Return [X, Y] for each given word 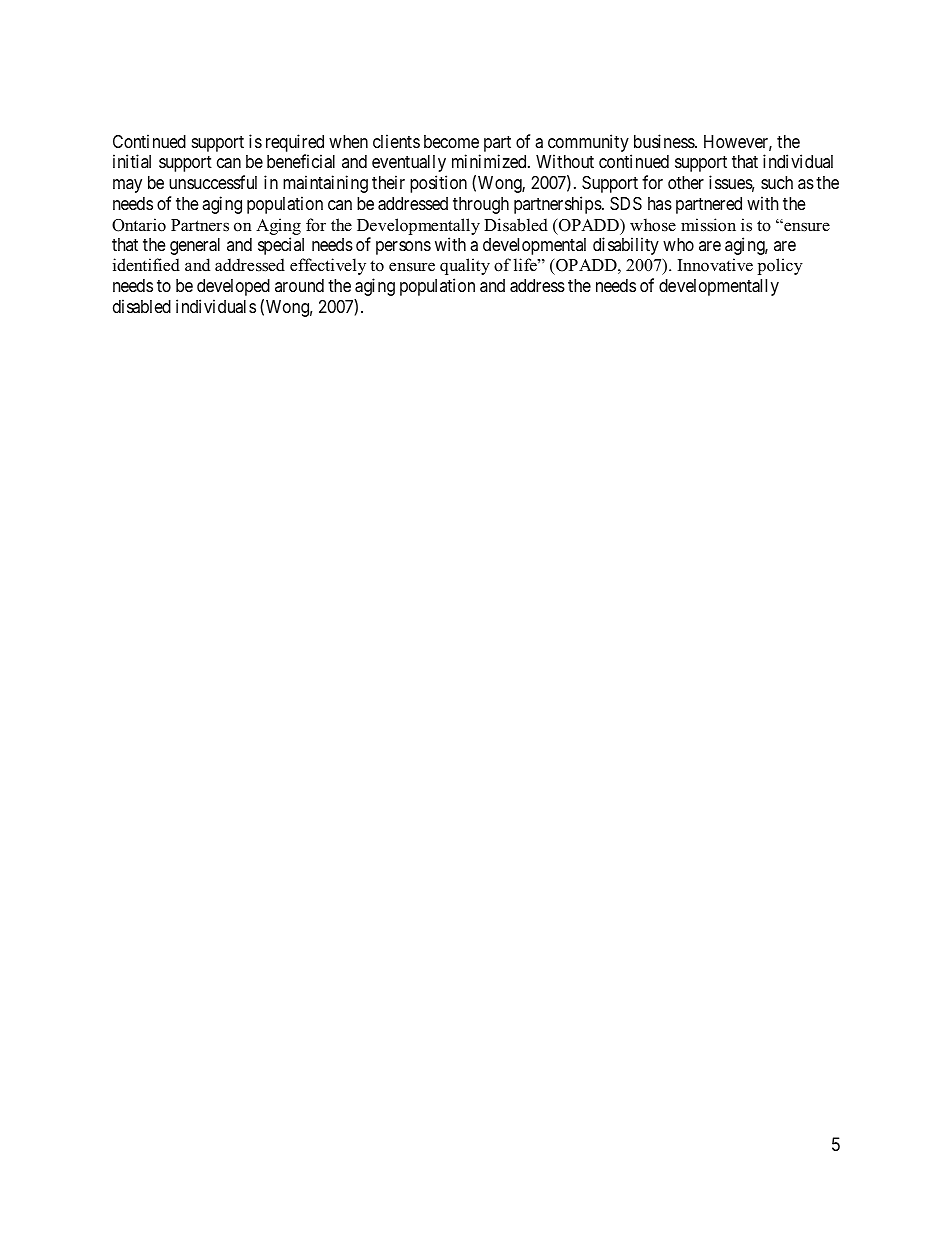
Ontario [139, 225]
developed [233, 287]
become [451, 141]
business [665, 141]
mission [708, 225]
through [481, 205]
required [295, 144]
